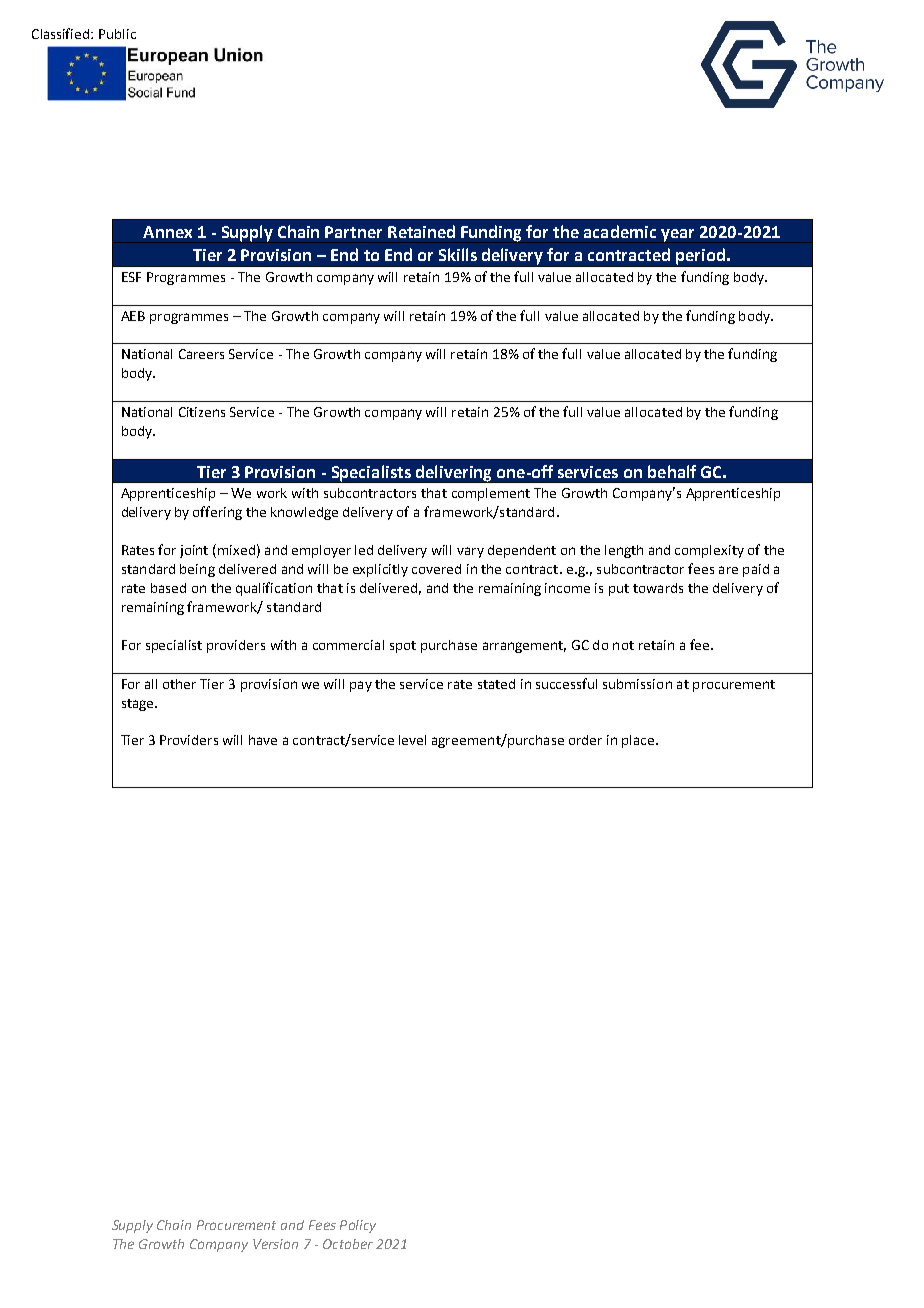  What do you see at coordinates (458, 254) in the image?
I see `Skills` at bounding box center [458, 254].
